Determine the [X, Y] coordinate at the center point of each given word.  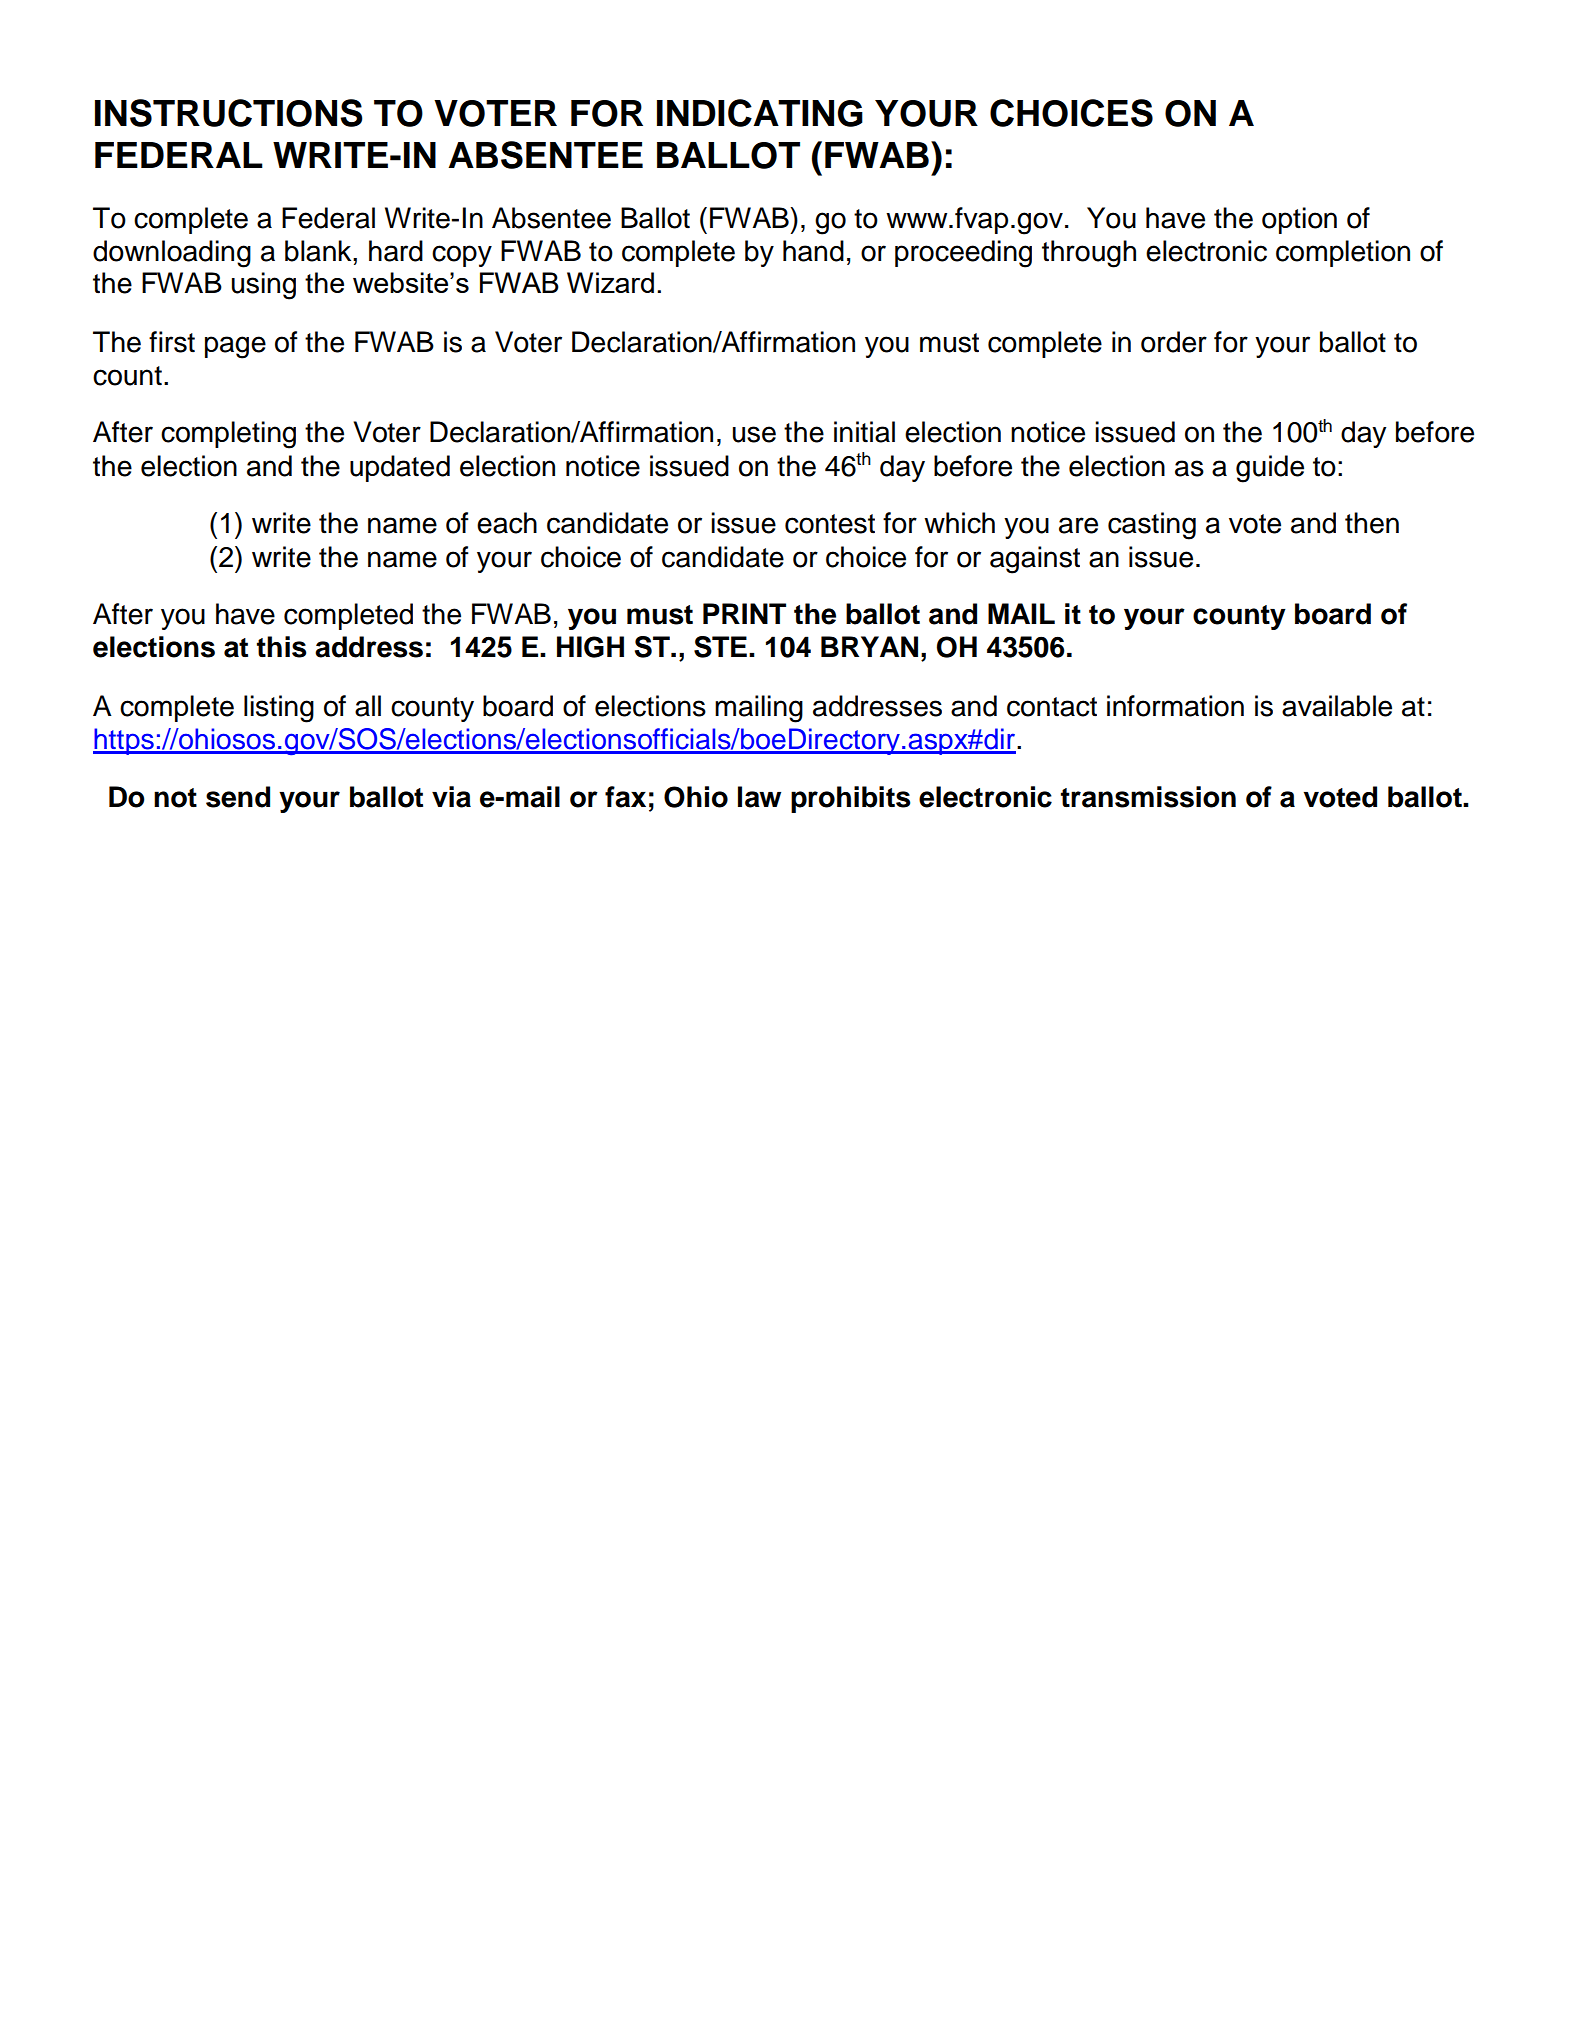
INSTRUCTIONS [229, 113]
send [238, 797]
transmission [1148, 797]
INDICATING [760, 113]
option [1299, 220]
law [759, 797]
